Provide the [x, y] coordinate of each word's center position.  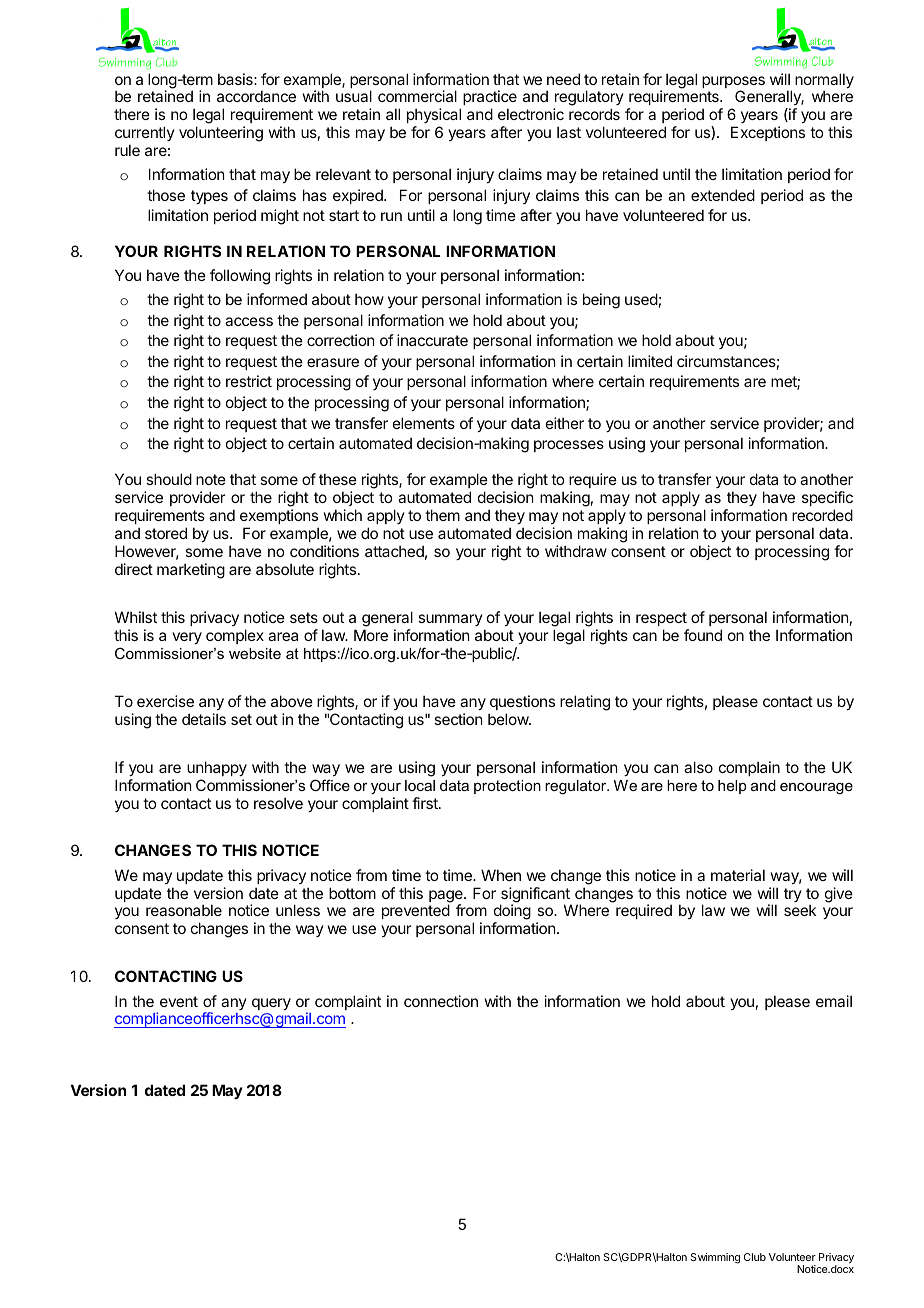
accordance [256, 96]
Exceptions [768, 133]
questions [522, 702]
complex [235, 636]
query [271, 1004]
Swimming [715, 1258]
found [703, 635]
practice [490, 99]
